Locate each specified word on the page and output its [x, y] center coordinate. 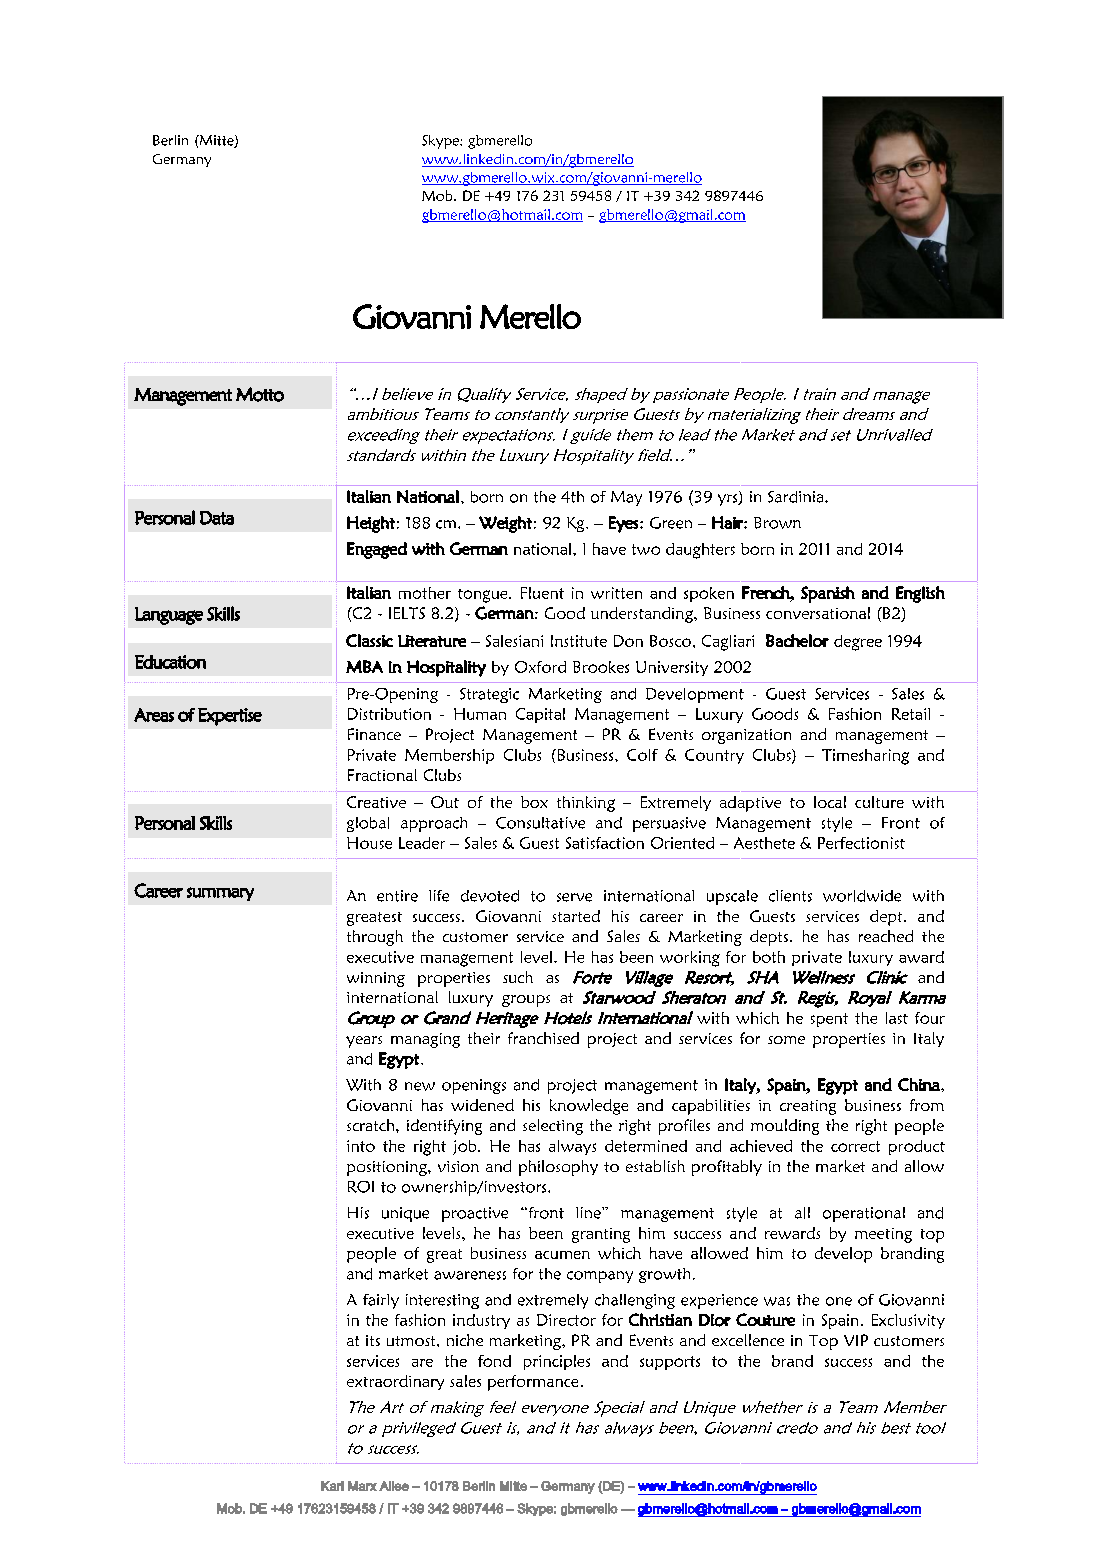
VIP [856, 1340]
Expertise [230, 717]
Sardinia [797, 497]
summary [220, 894]
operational [864, 1214]
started [576, 916]
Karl [332, 1486]
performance [533, 1383]
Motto [260, 394]
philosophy [558, 1168]
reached [886, 936]
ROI [361, 1187]
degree [858, 643]
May [626, 498]
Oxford [540, 667]
